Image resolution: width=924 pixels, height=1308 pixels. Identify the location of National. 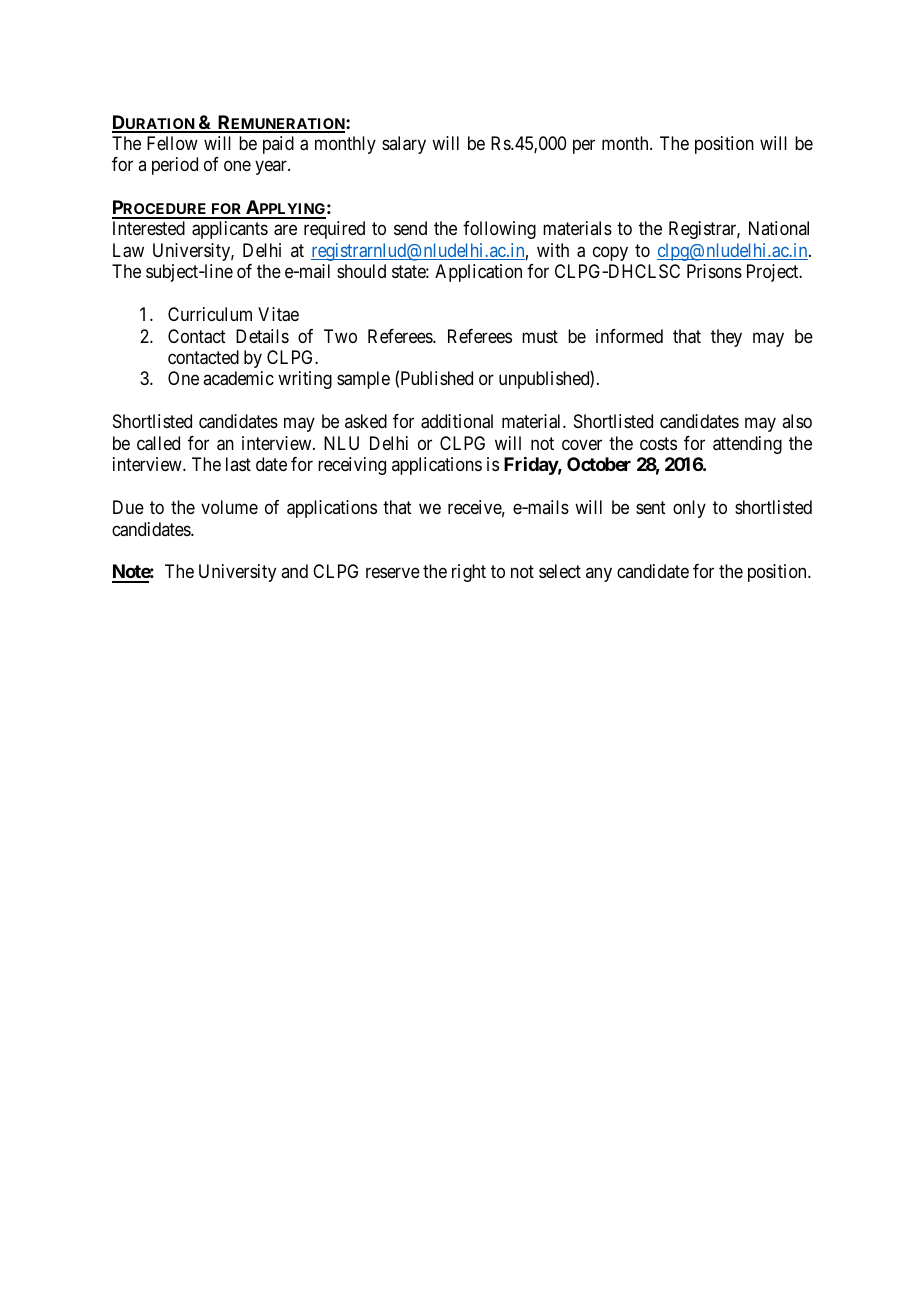
(779, 228).
